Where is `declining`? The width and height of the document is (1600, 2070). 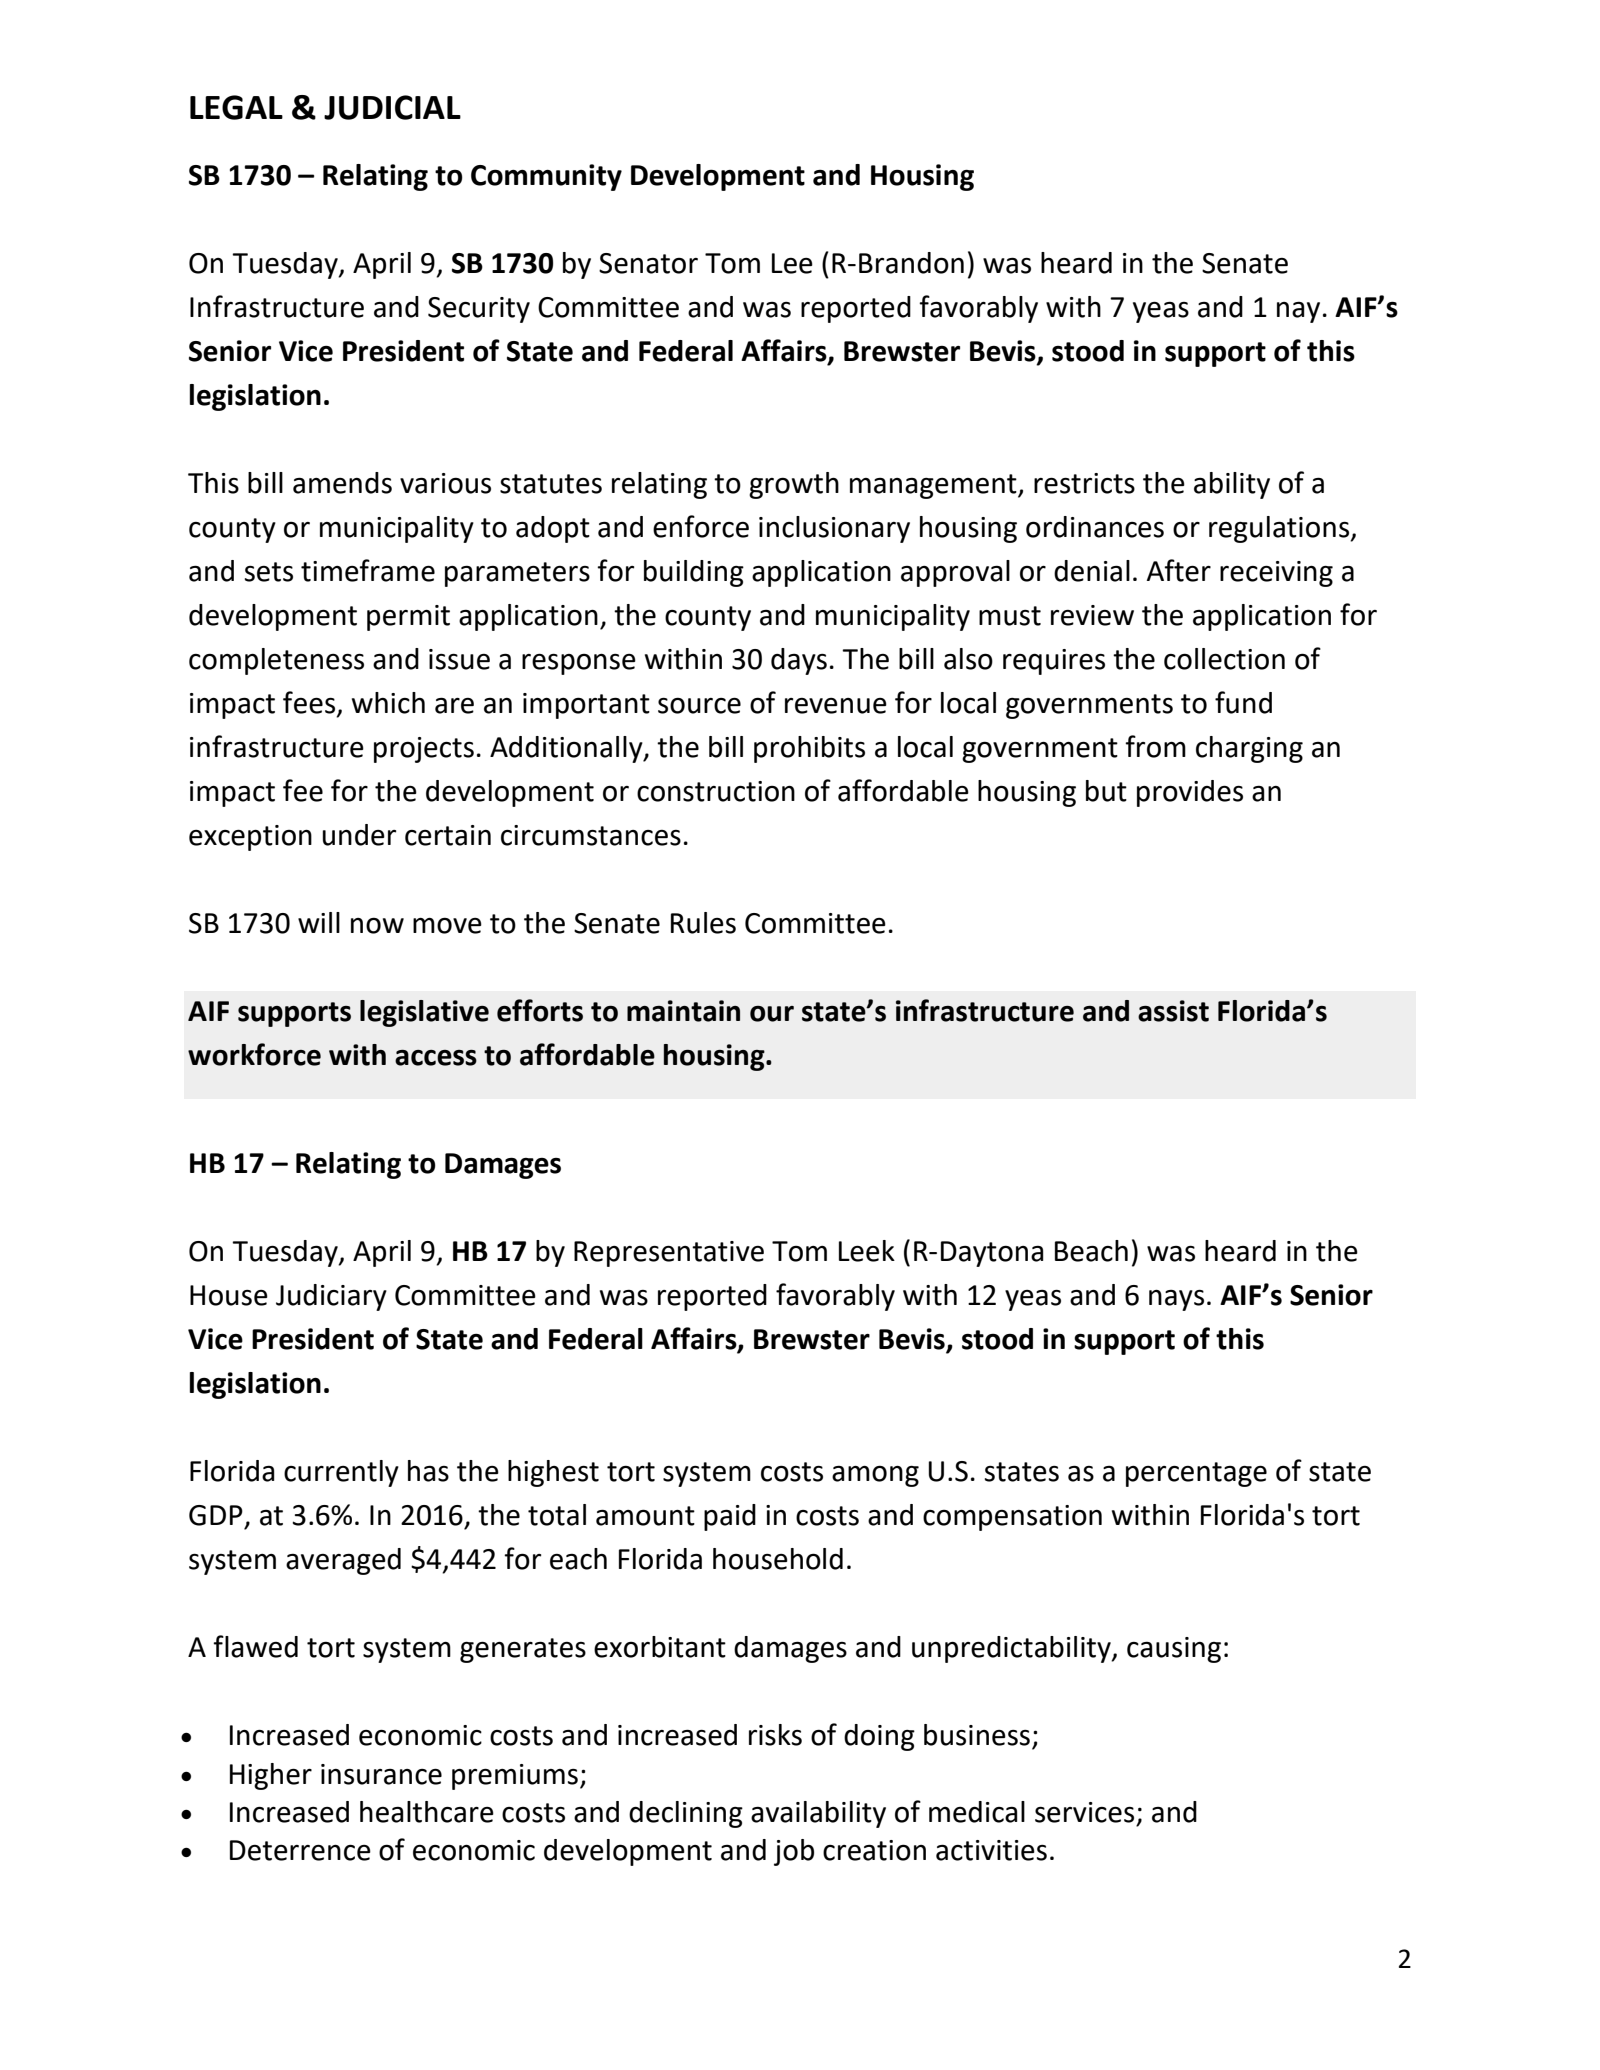
declining is located at coordinates (686, 1814).
